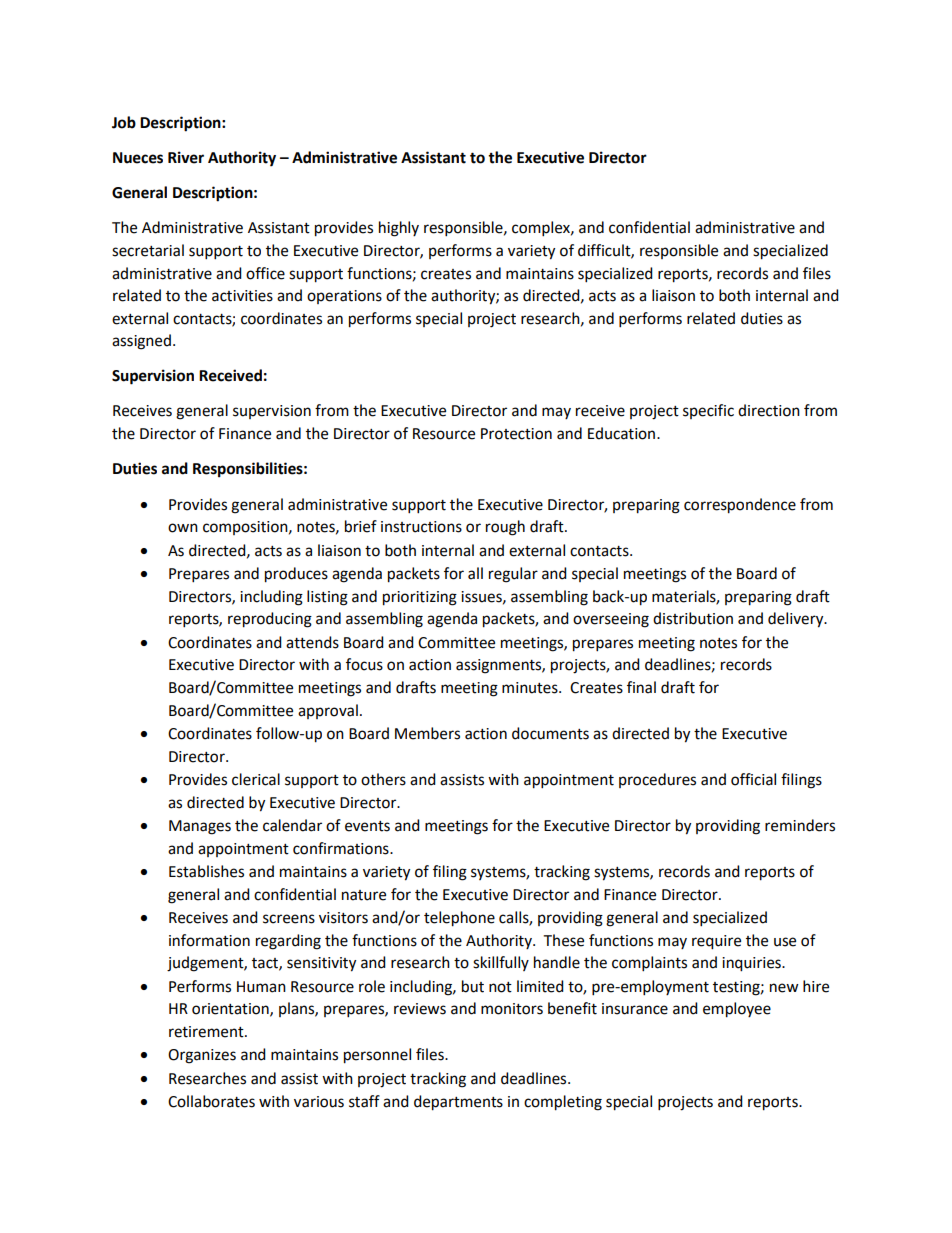  Describe the element at coordinates (505, 528) in the image. I see `rough` at that location.
